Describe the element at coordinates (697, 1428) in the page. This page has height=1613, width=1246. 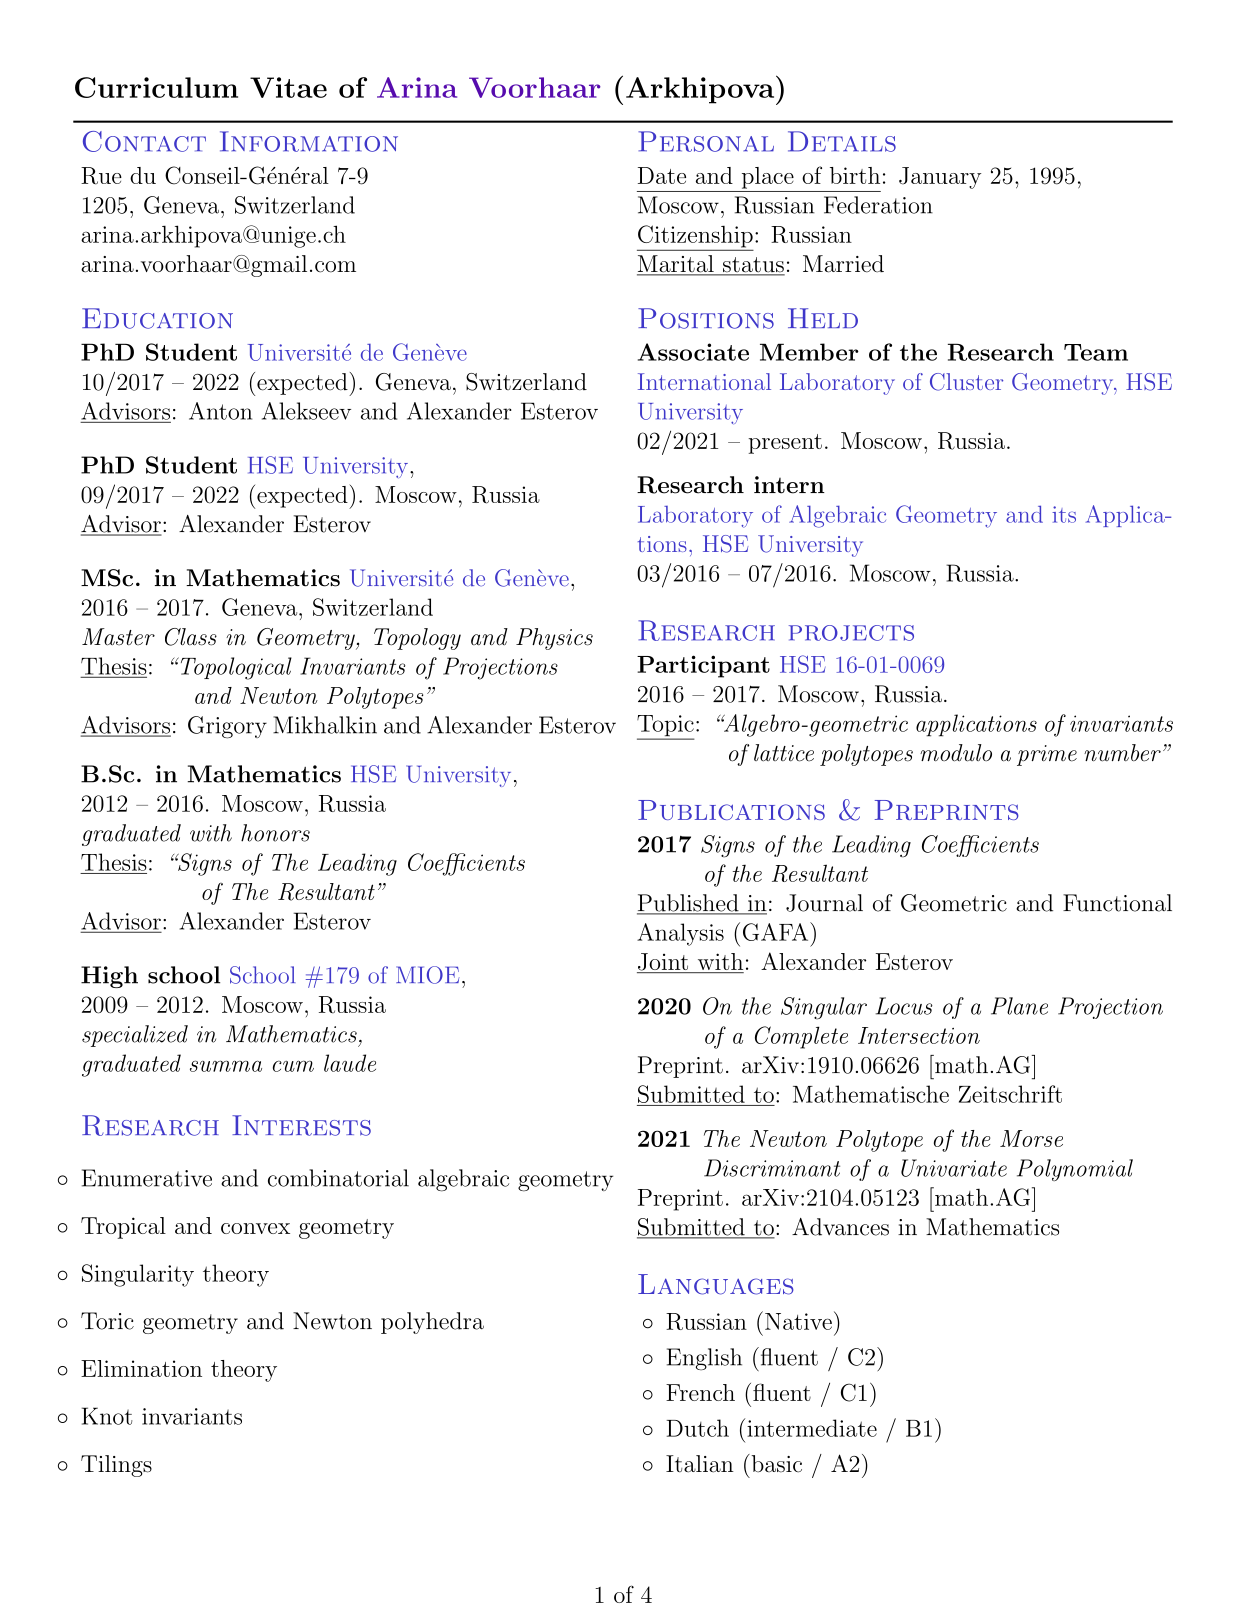
I see `Dutch` at that location.
